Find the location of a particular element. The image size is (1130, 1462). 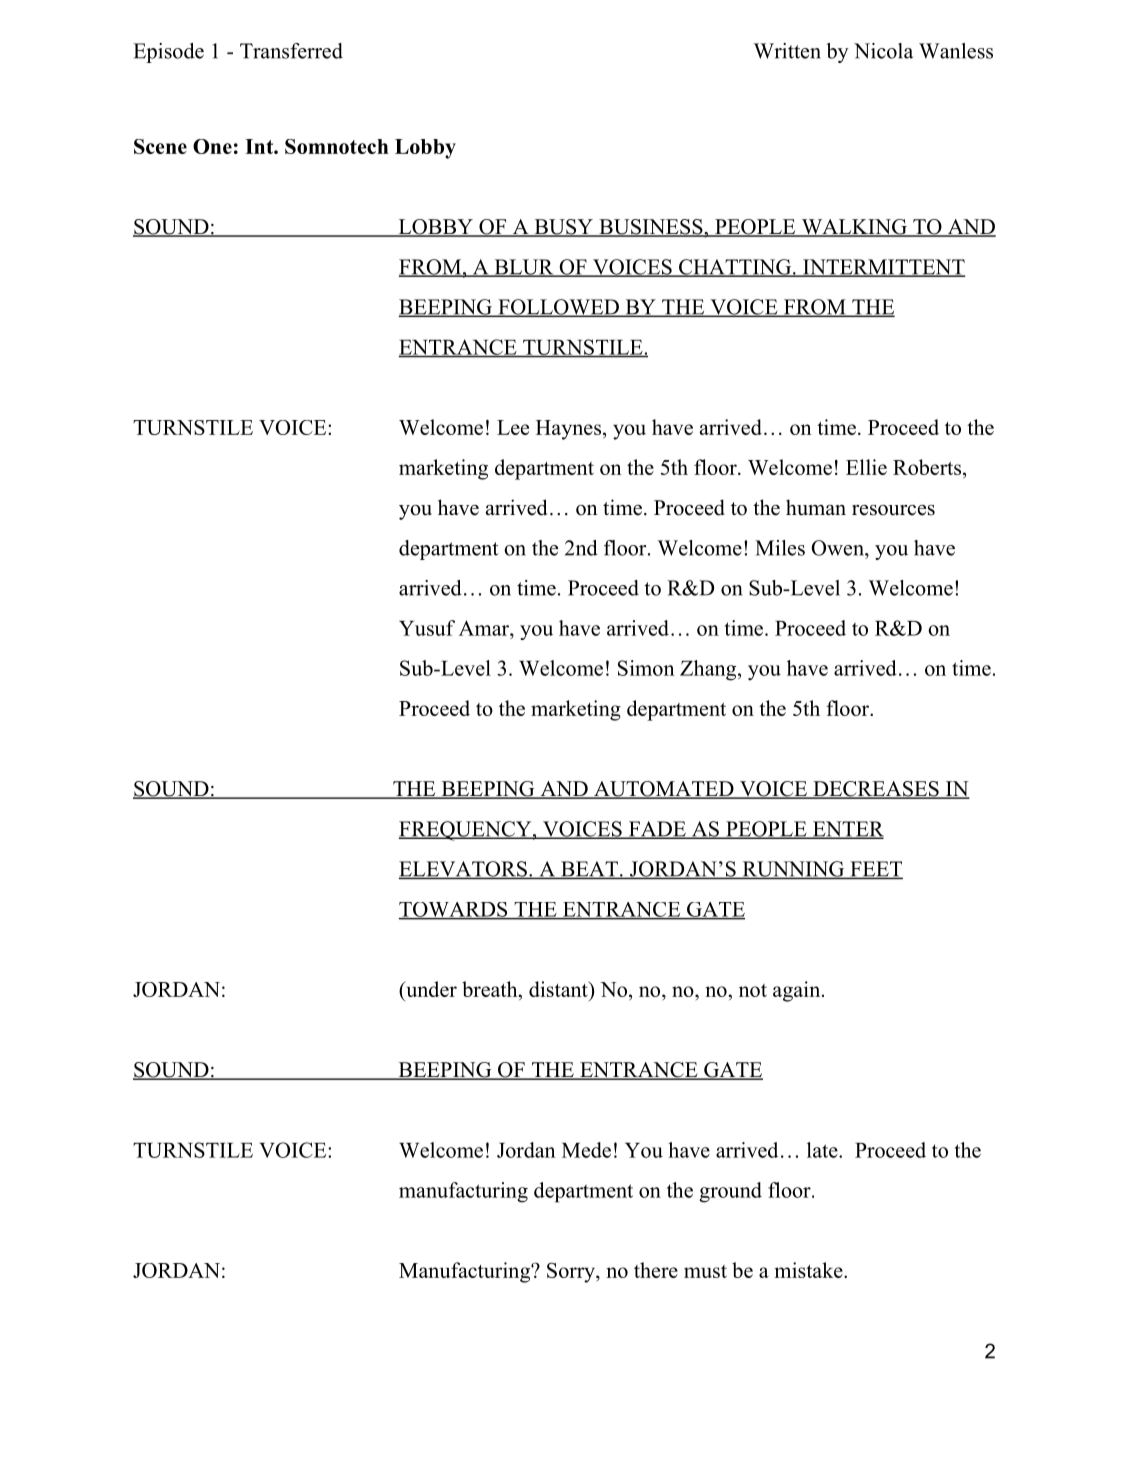

Yusuf is located at coordinates (427, 628).
